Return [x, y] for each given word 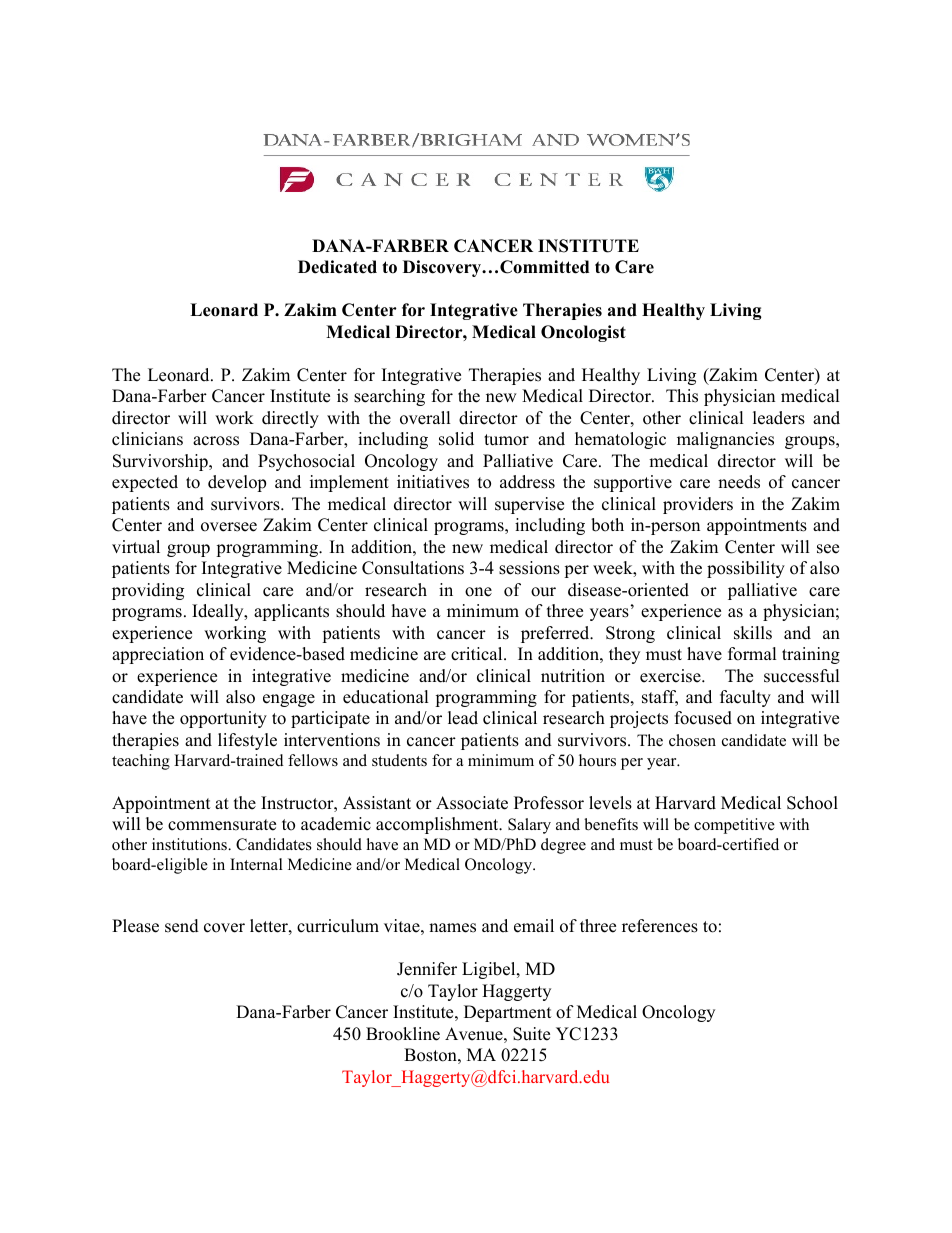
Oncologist [583, 333]
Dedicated [337, 267]
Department [508, 1013]
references [660, 926]
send [182, 926]
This [682, 396]
